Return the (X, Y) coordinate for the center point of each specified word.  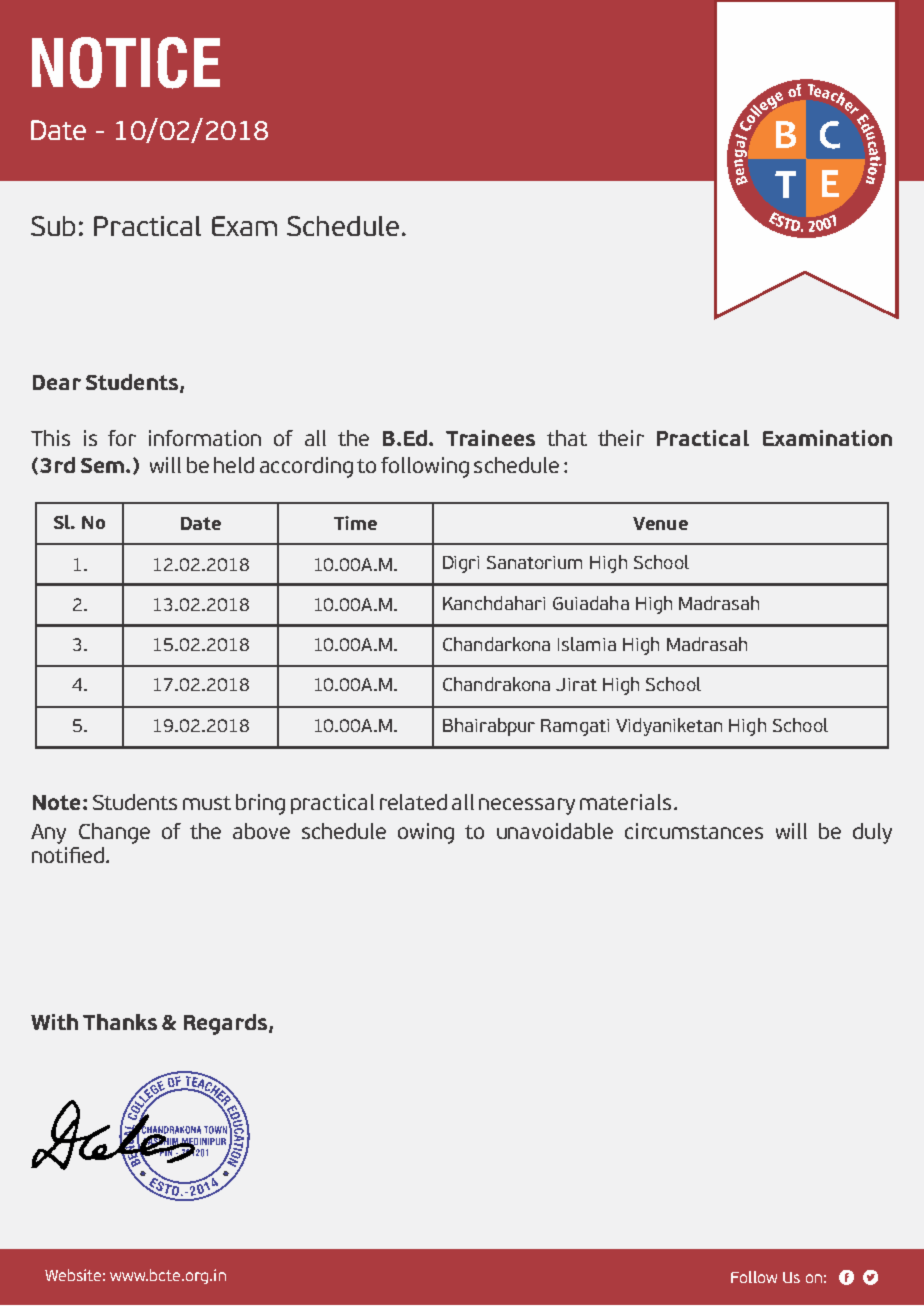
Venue (660, 523)
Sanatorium (534, 562)
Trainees (490, 438)
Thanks (120, 1022)
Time (355, 523)
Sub (53, 226)
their (621, 438)
